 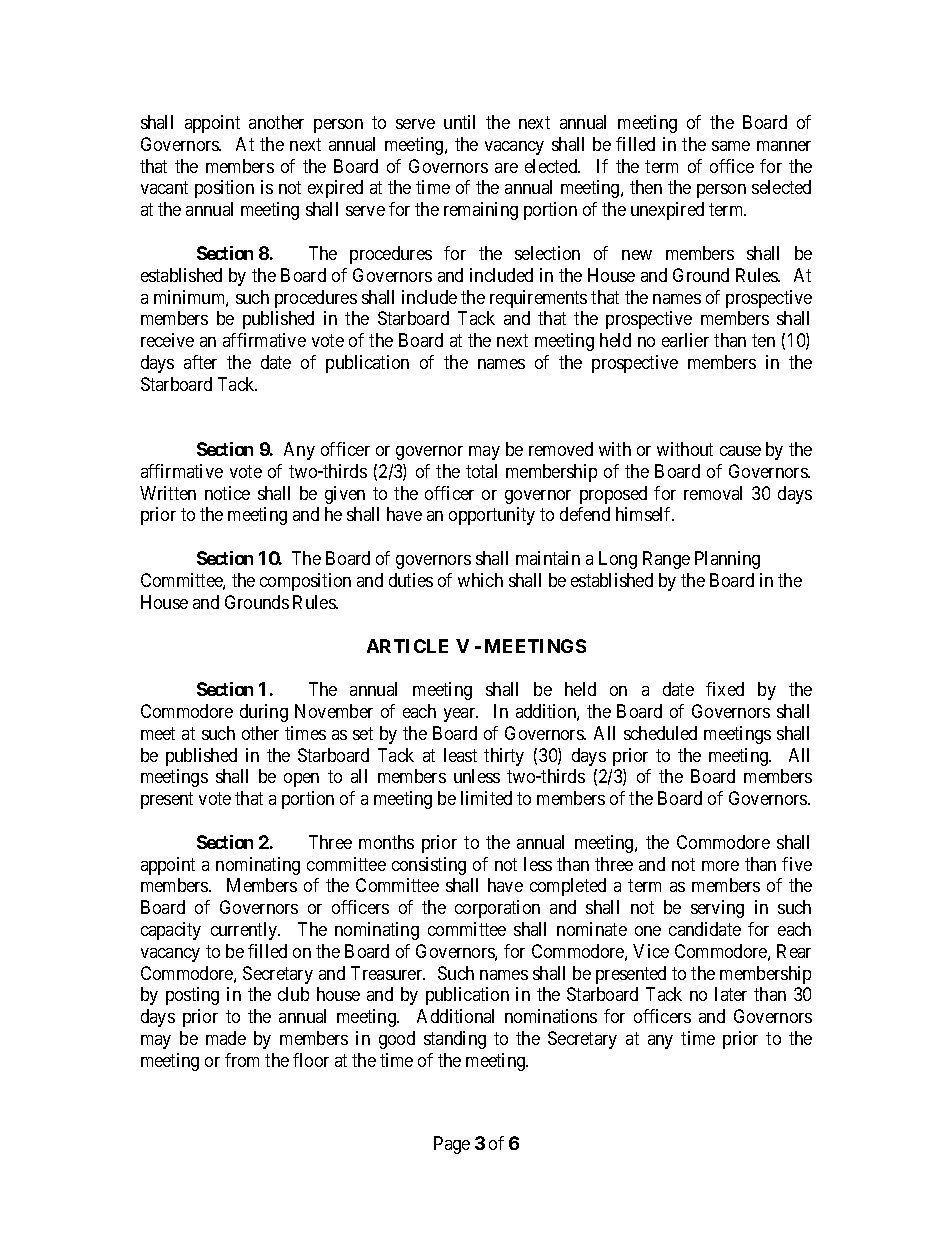 I want to click on fixed, so click(x=725, y=689).
